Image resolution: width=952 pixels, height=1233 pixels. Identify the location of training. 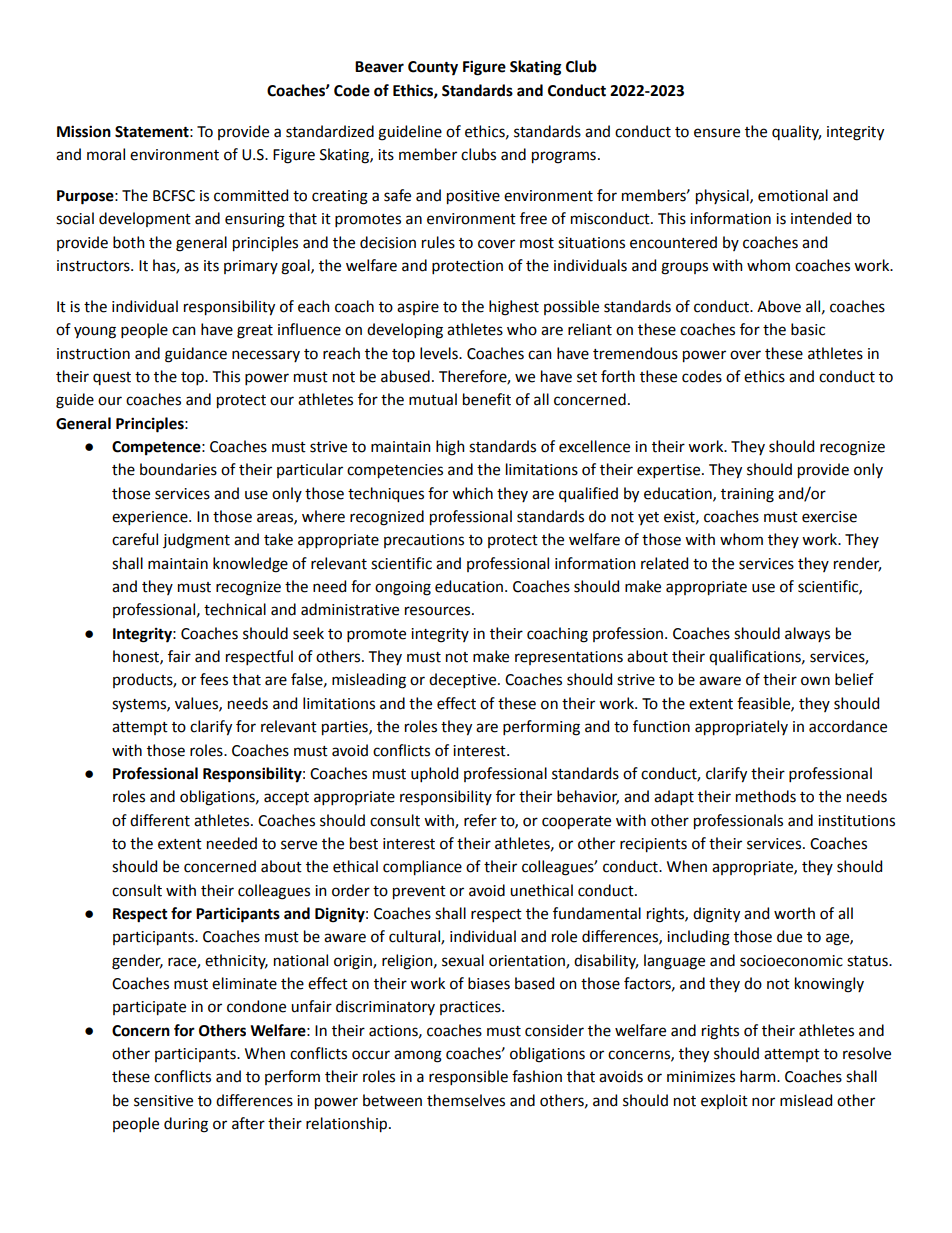
(747, 495).
